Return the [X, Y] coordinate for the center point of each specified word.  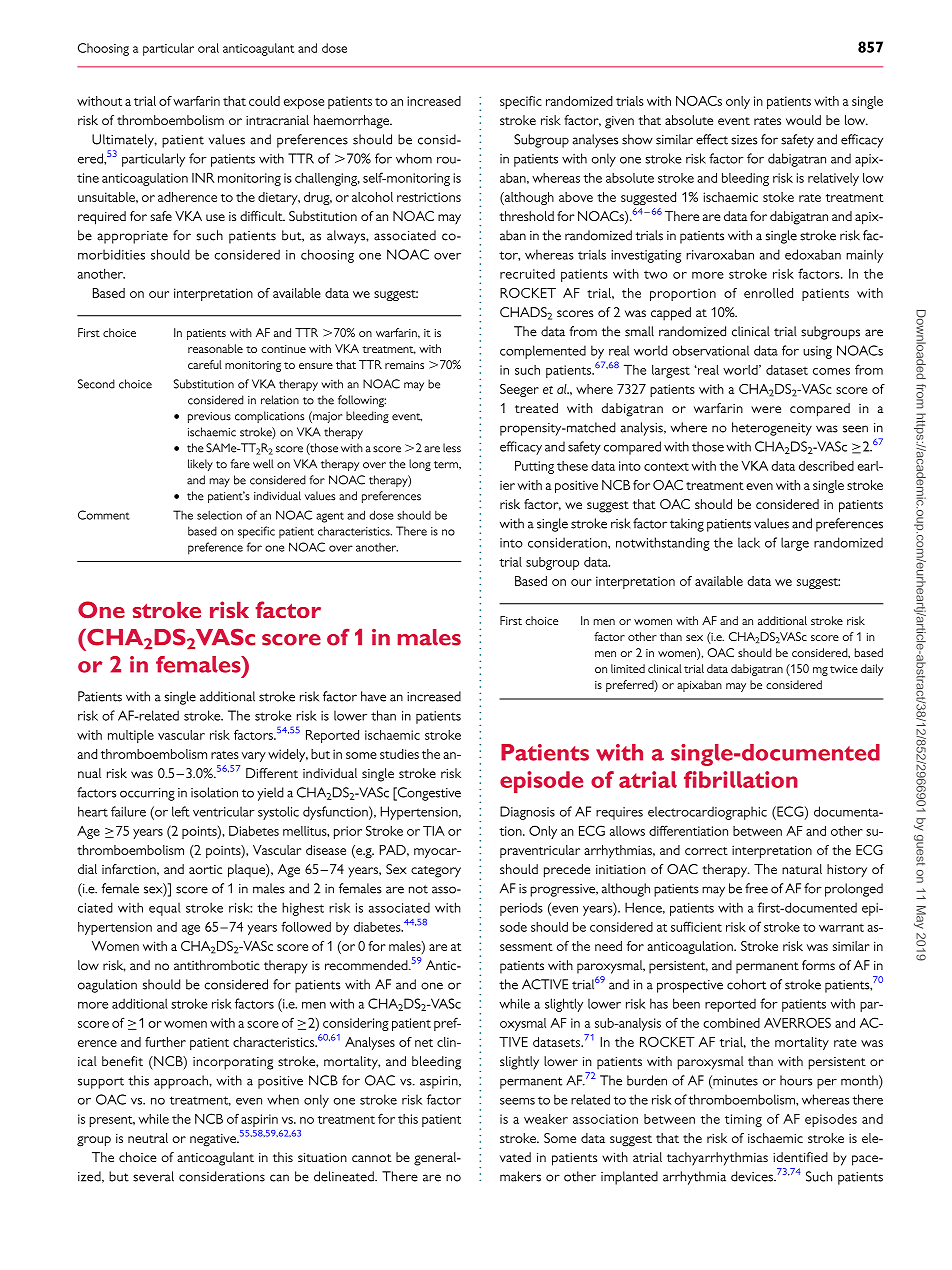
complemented [543, 352]
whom [414, 158]
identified [800, 1157]
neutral [148, 1138]
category [436, 872]
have [373, 696]
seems [517, 1101]
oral [208, 48]
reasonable [215, 348]
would [803, 120]
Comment [104, 515]
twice [844, 669]
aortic [205, 869]
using [817, 352]
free [756, 888]
